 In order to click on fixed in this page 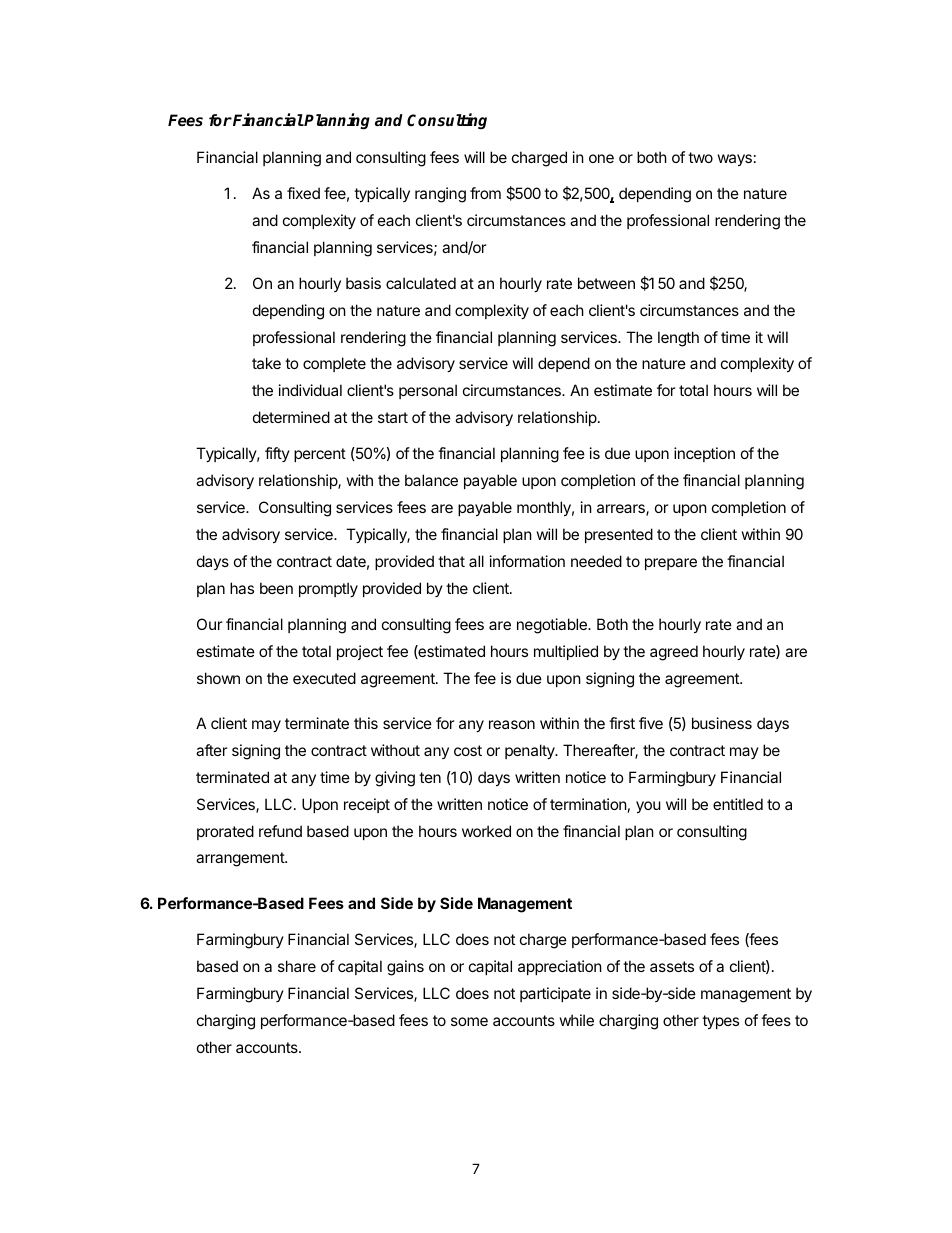, I will do `click(303, 193)`.
